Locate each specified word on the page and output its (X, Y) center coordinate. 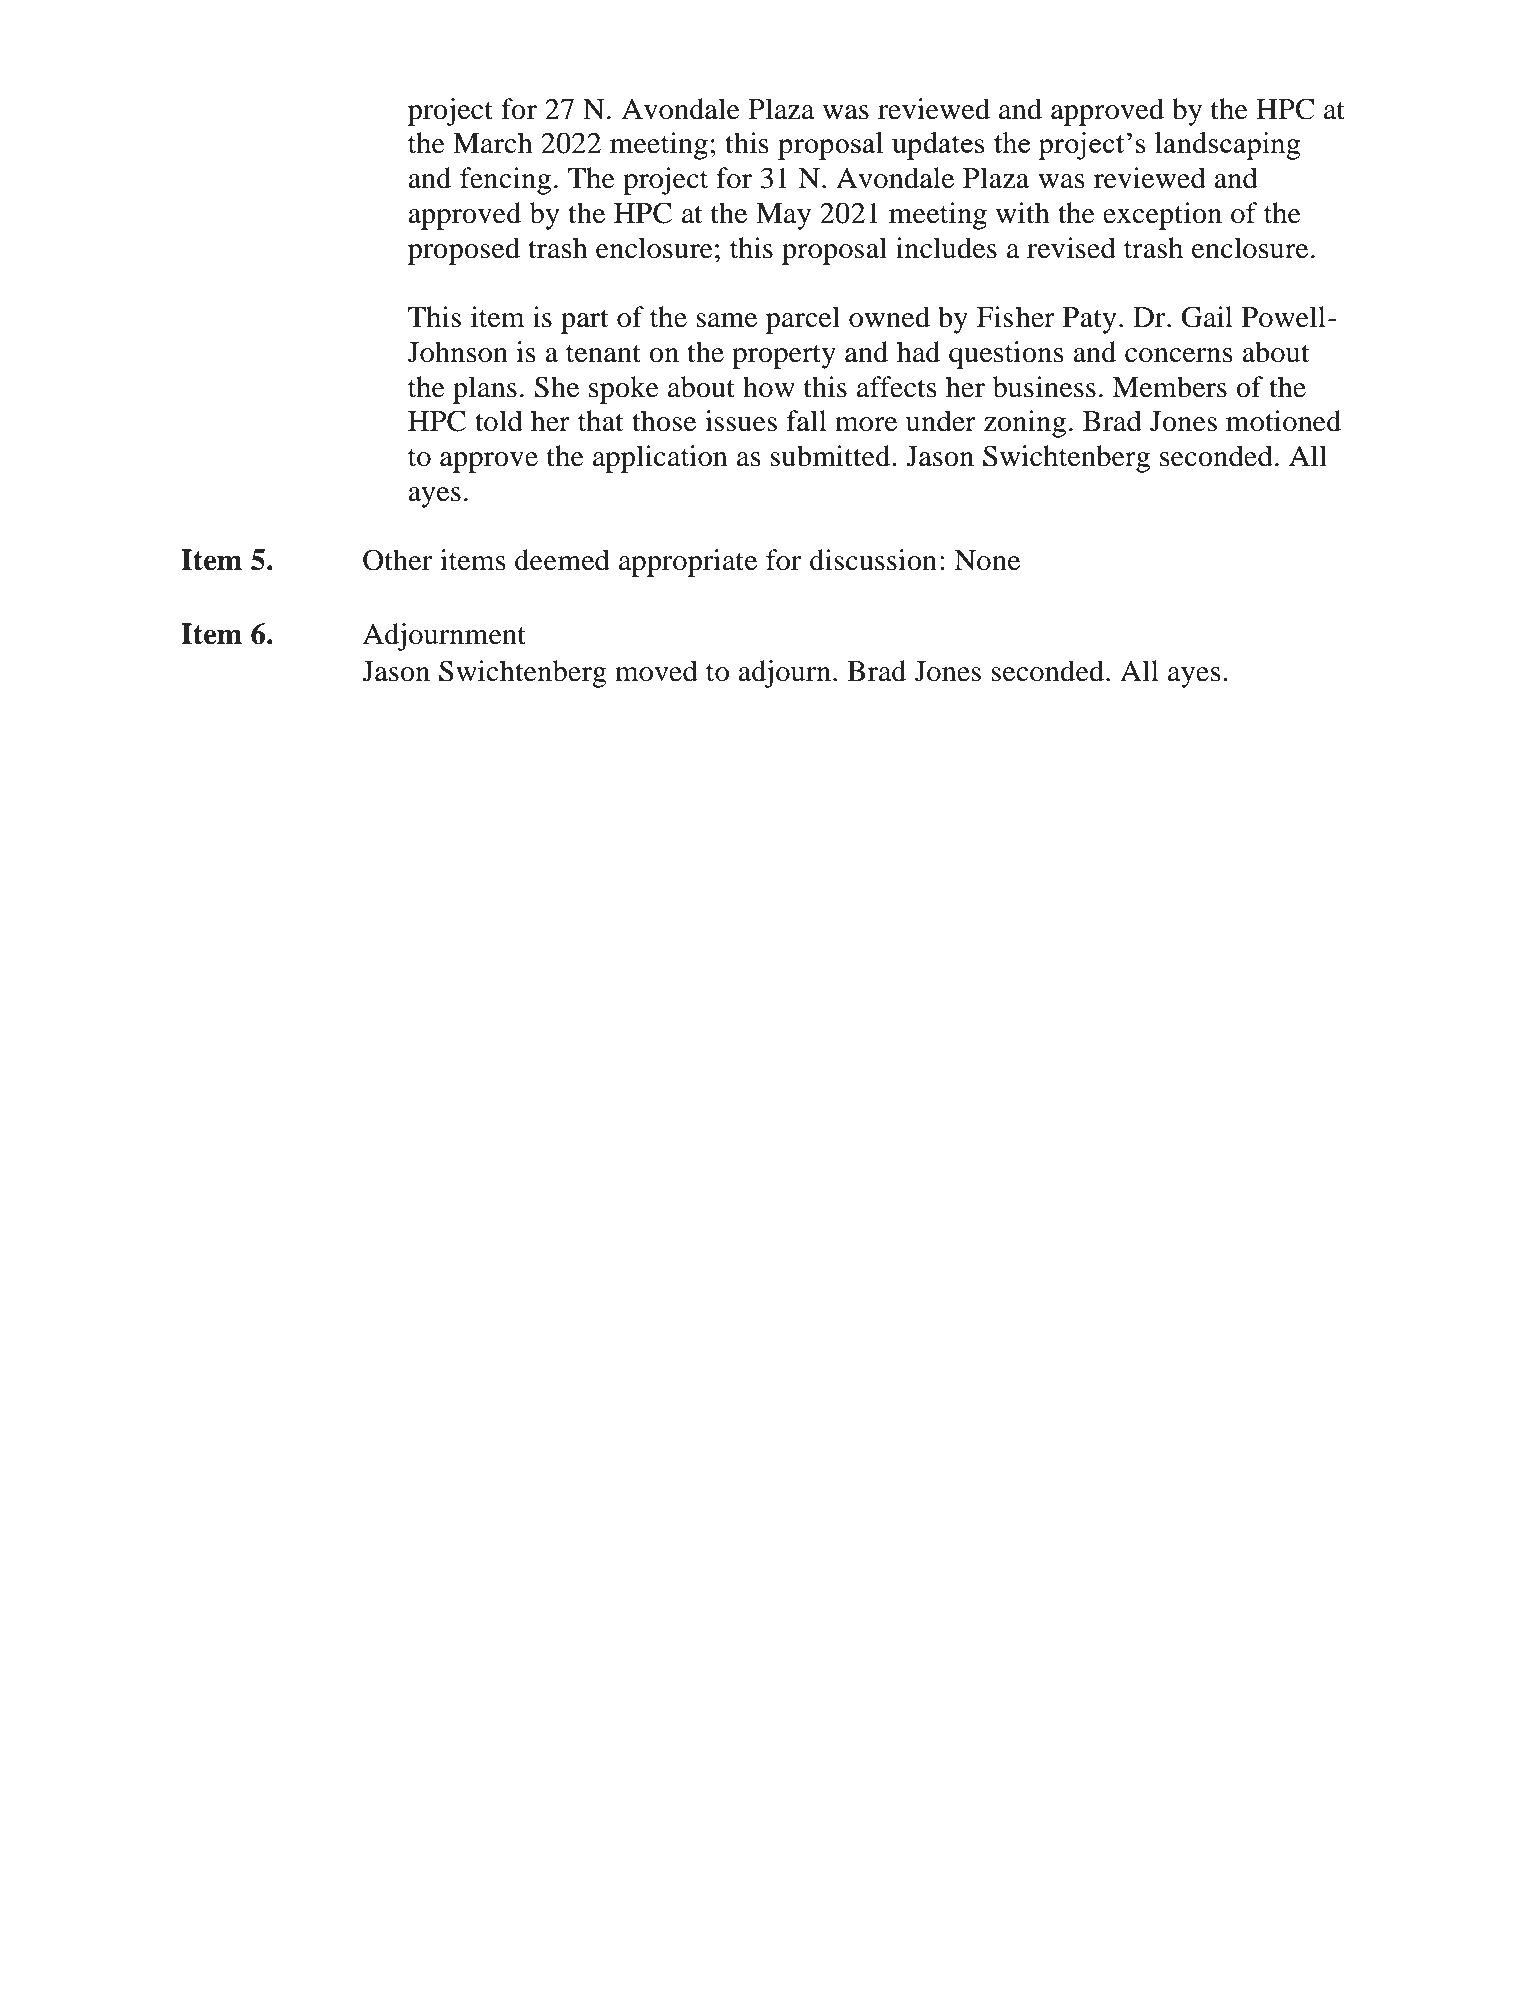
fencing (505, 181)
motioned (1283, 421)
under (941, 421)
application (660, 459)
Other (397, 560)
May (783, 216)
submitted (831, 456)
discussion (873, 560)
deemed (562, 560)
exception (1162, 216)
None (987, 560)
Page (735, 1855)
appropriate (688, 563)
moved (656, 671)
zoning (1025, 424)
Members (1169, 387)
